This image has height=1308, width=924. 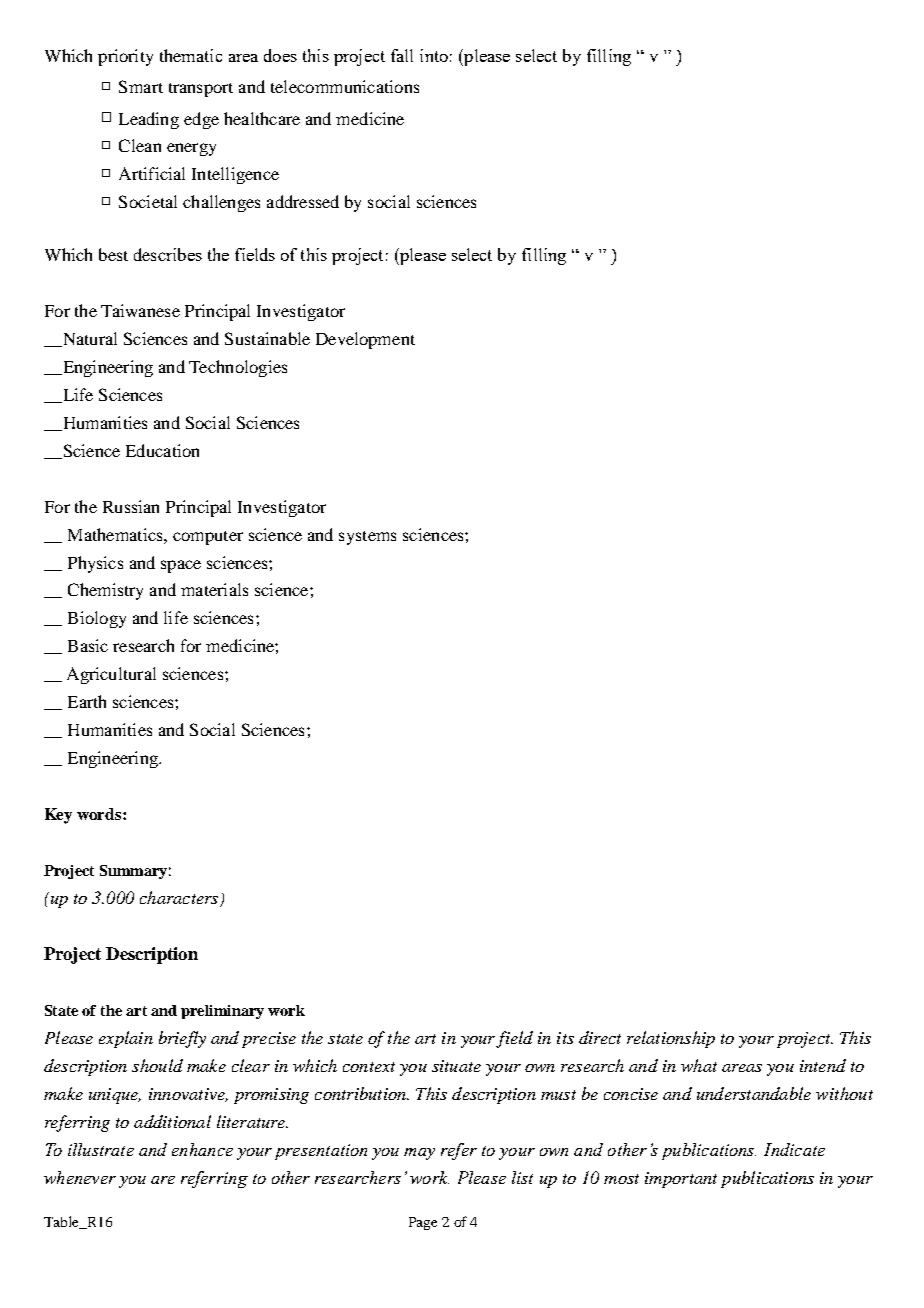 I want to click on into, so click(x=434, y=55).
